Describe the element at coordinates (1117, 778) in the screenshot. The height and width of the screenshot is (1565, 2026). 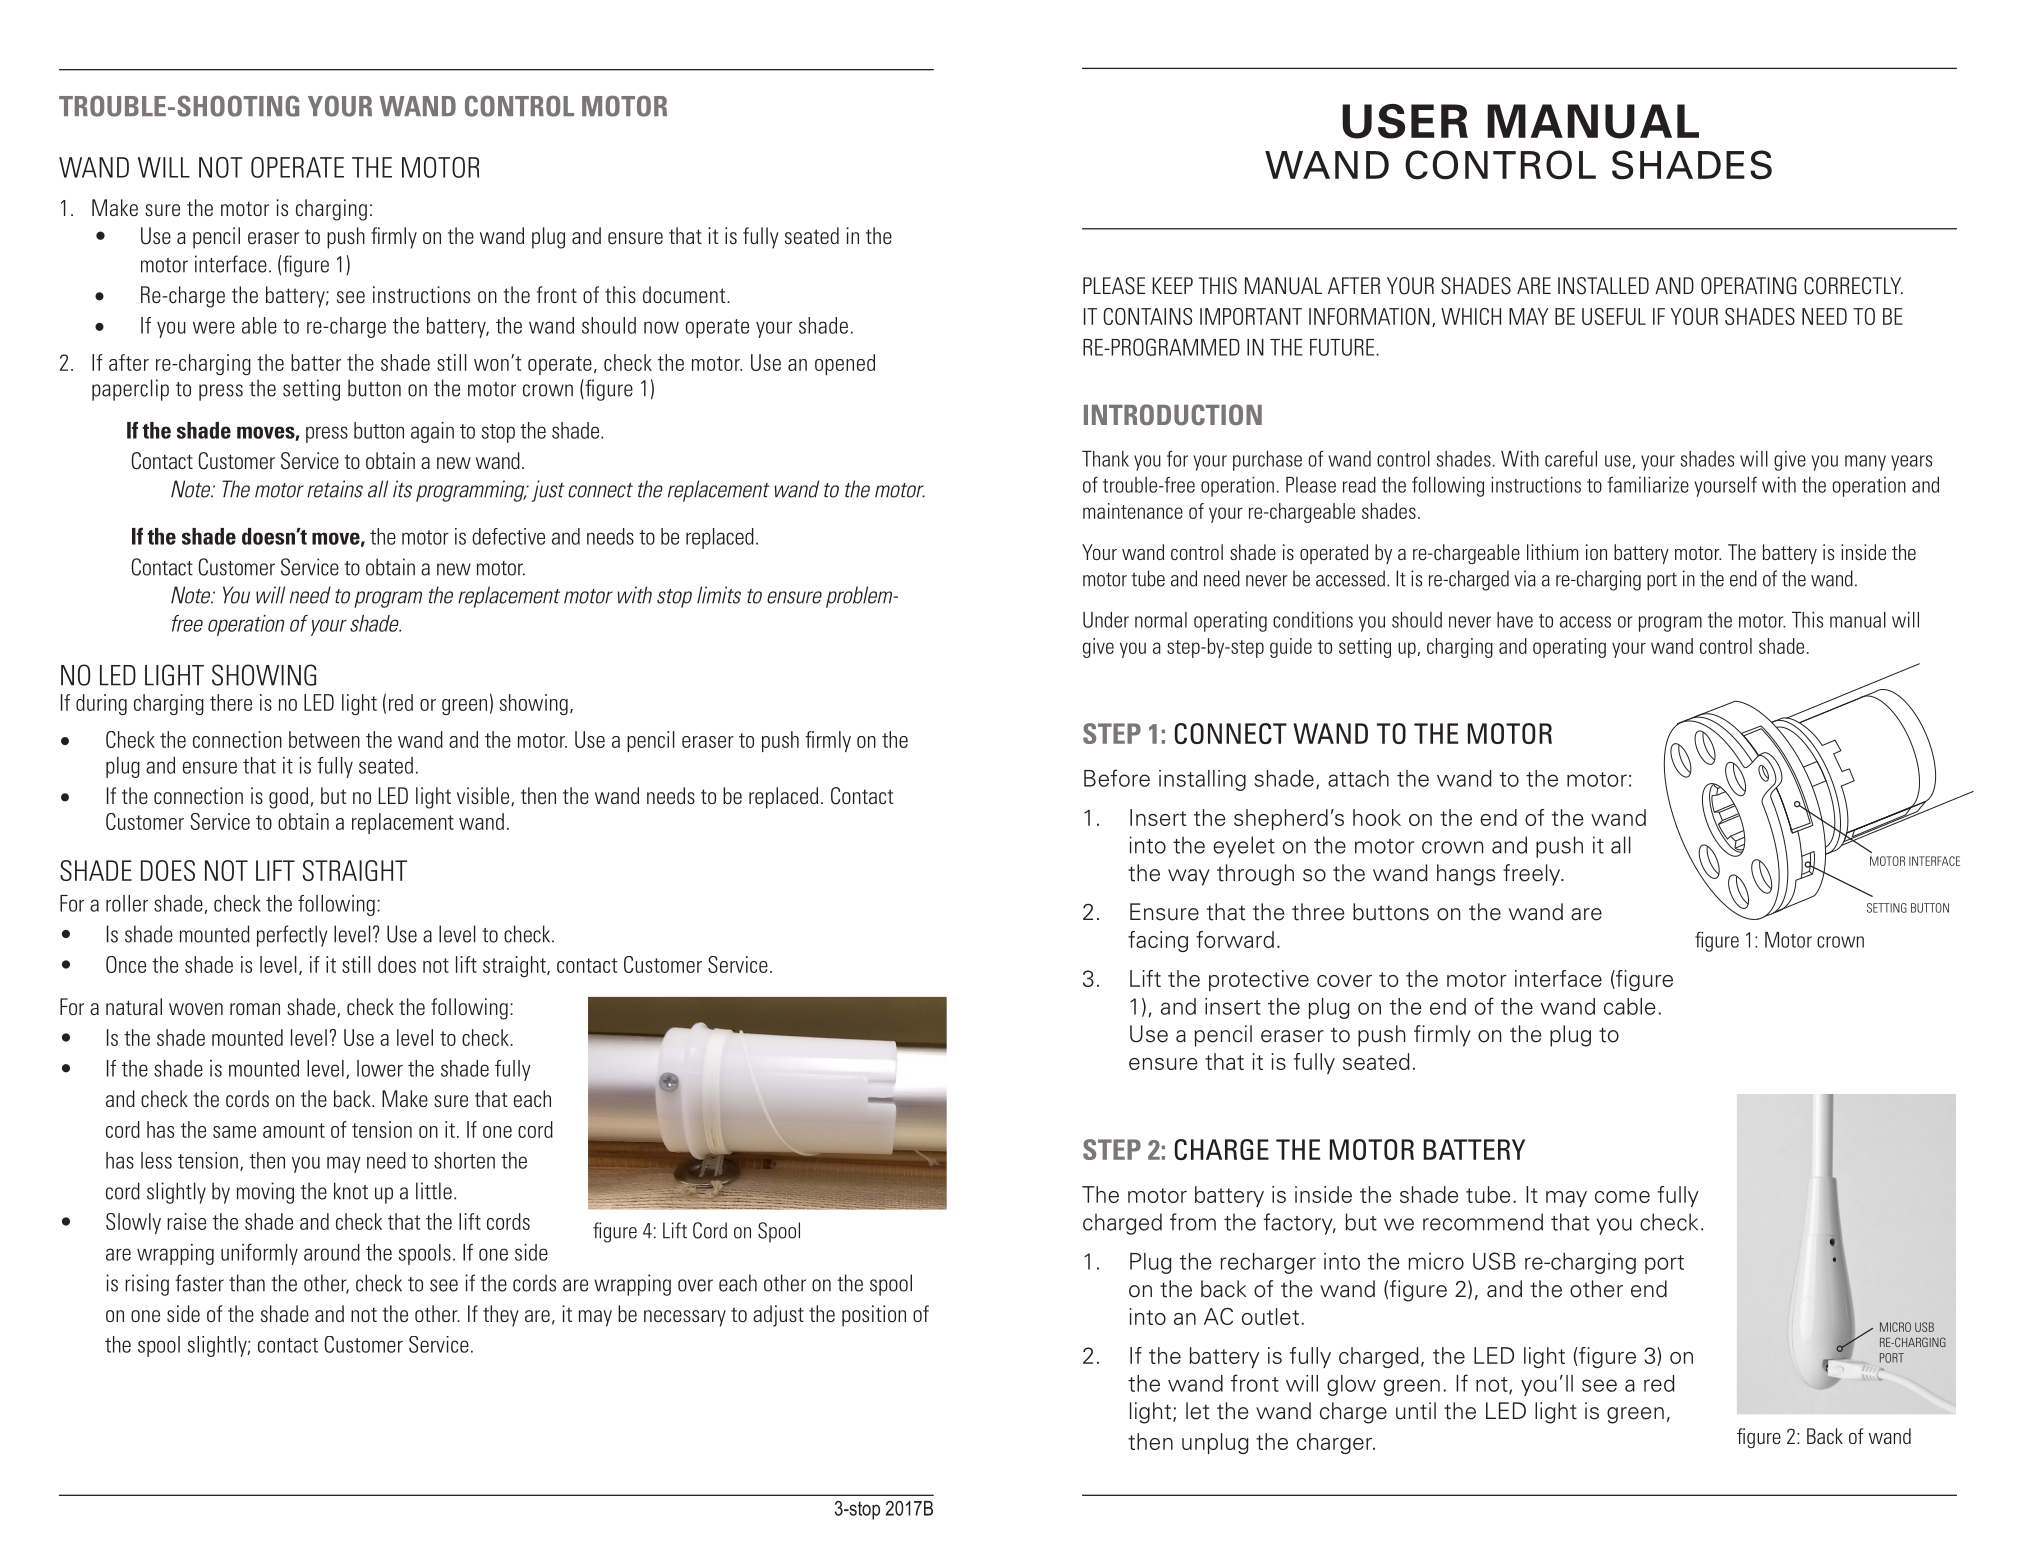
I see `Before` at that location.
